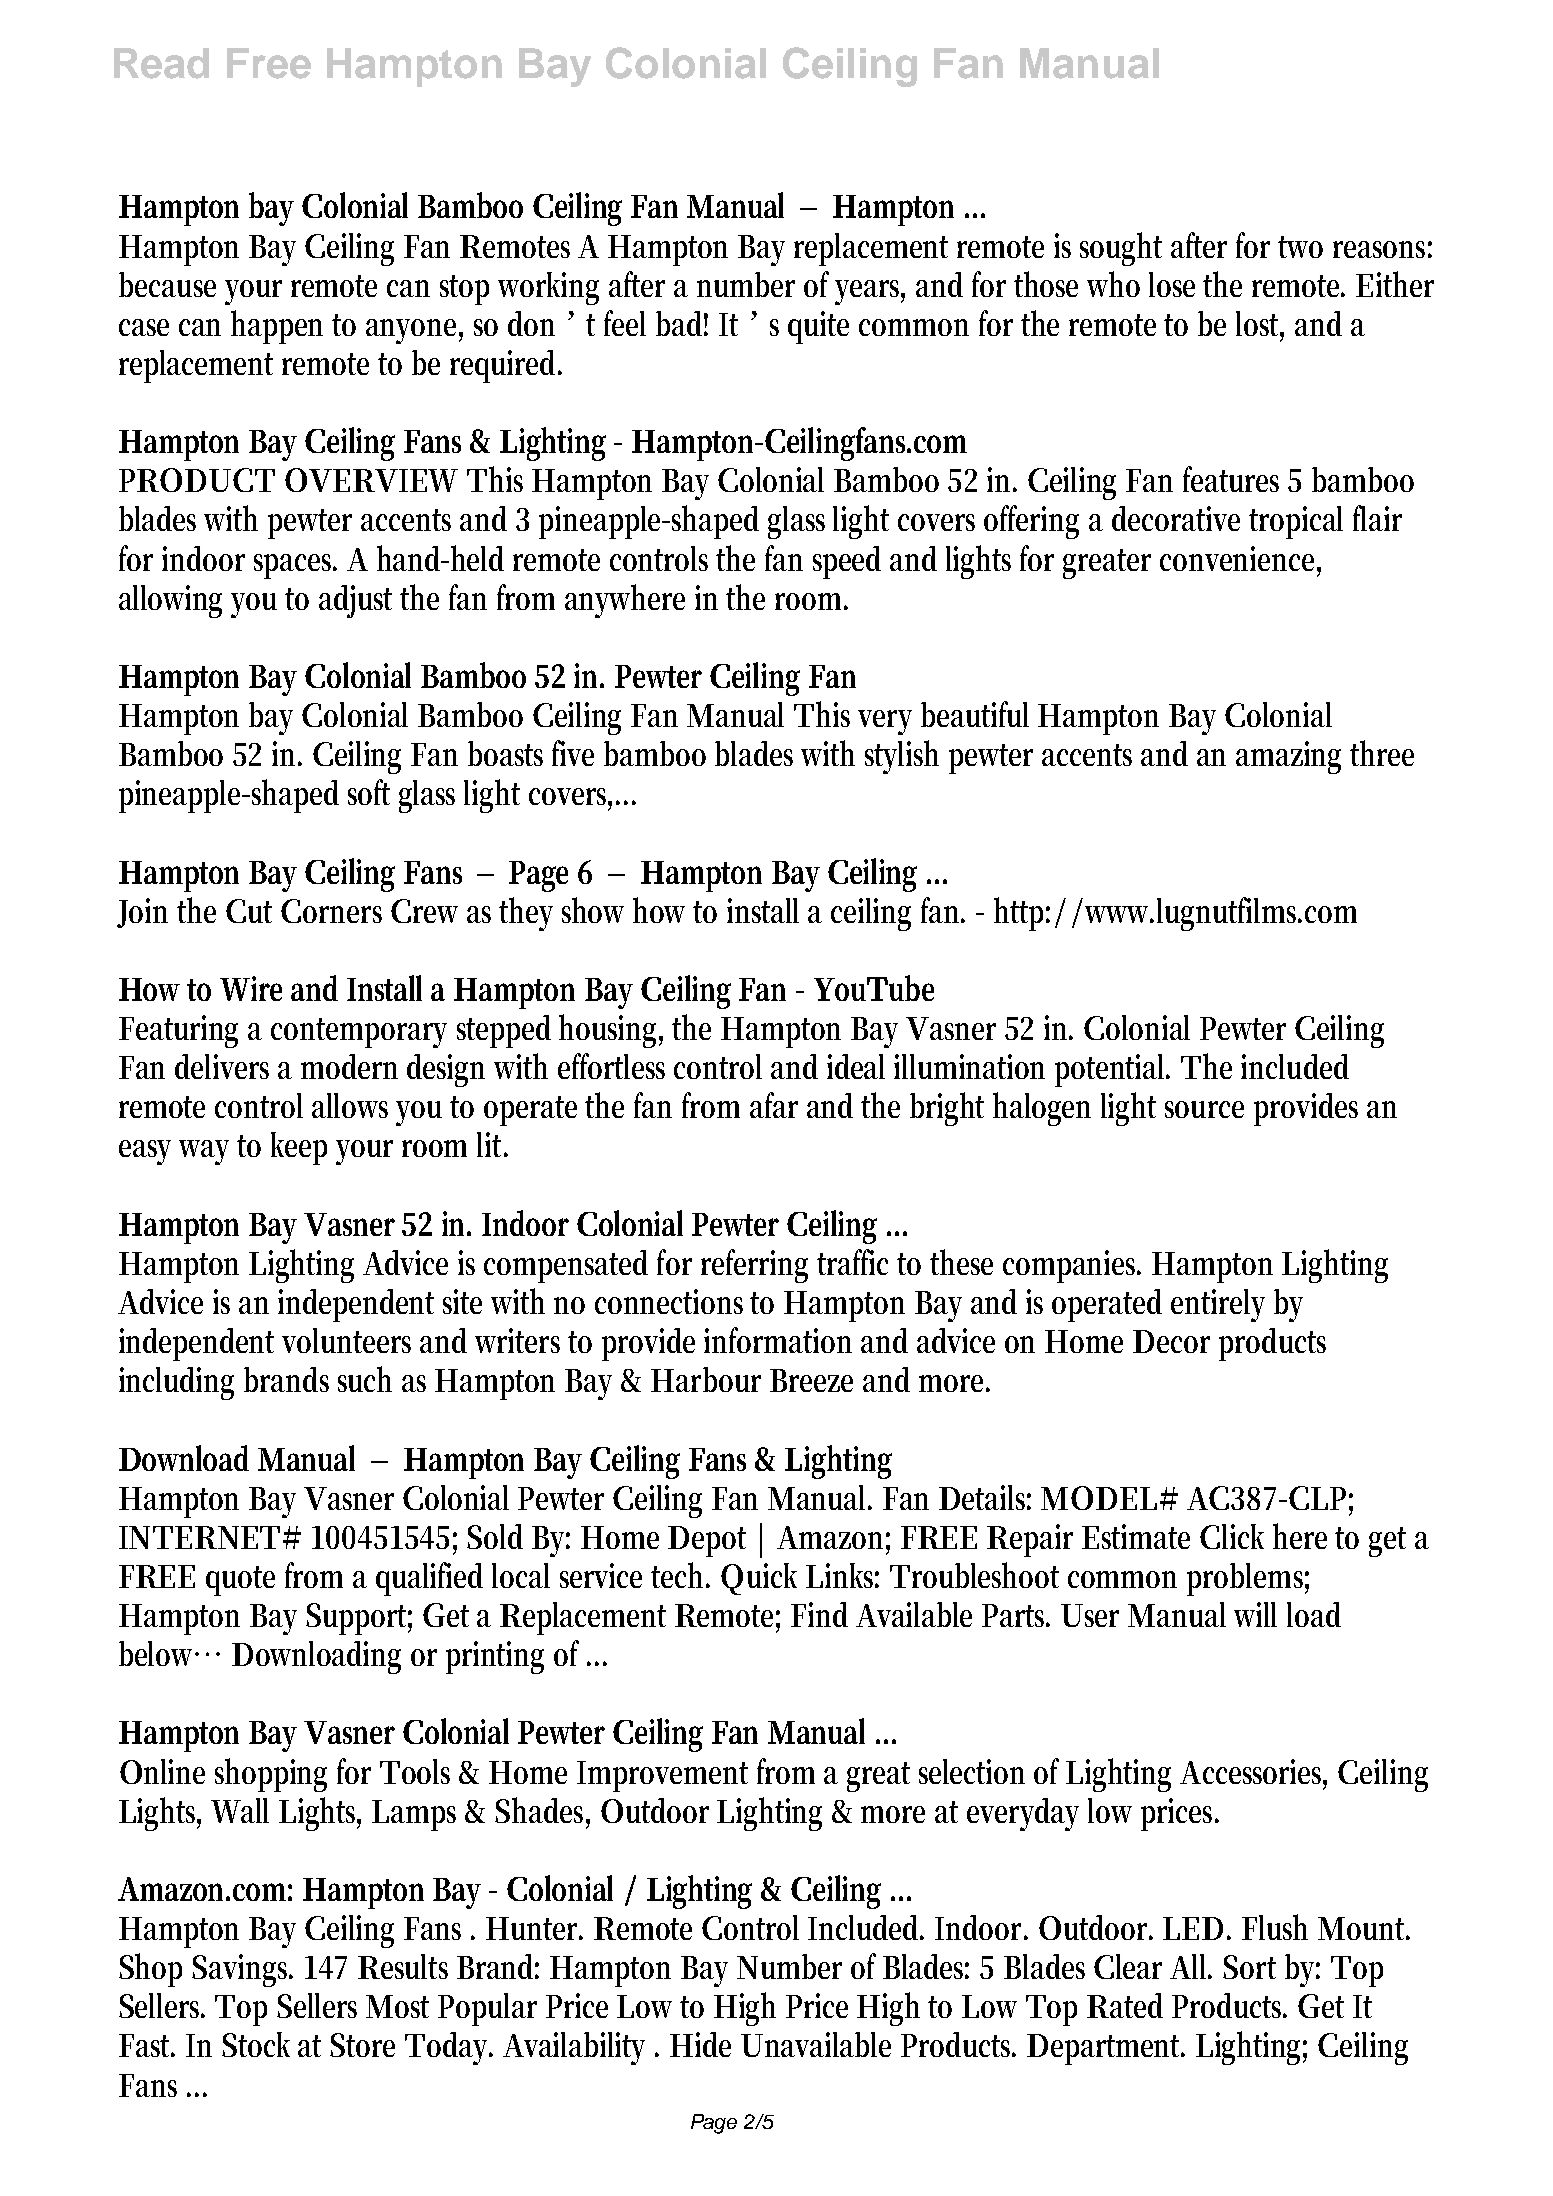 The width and height of the document is (1553, 2196). Describe the element at coordinates (870, 292) in the document. I see `years` at that location.
